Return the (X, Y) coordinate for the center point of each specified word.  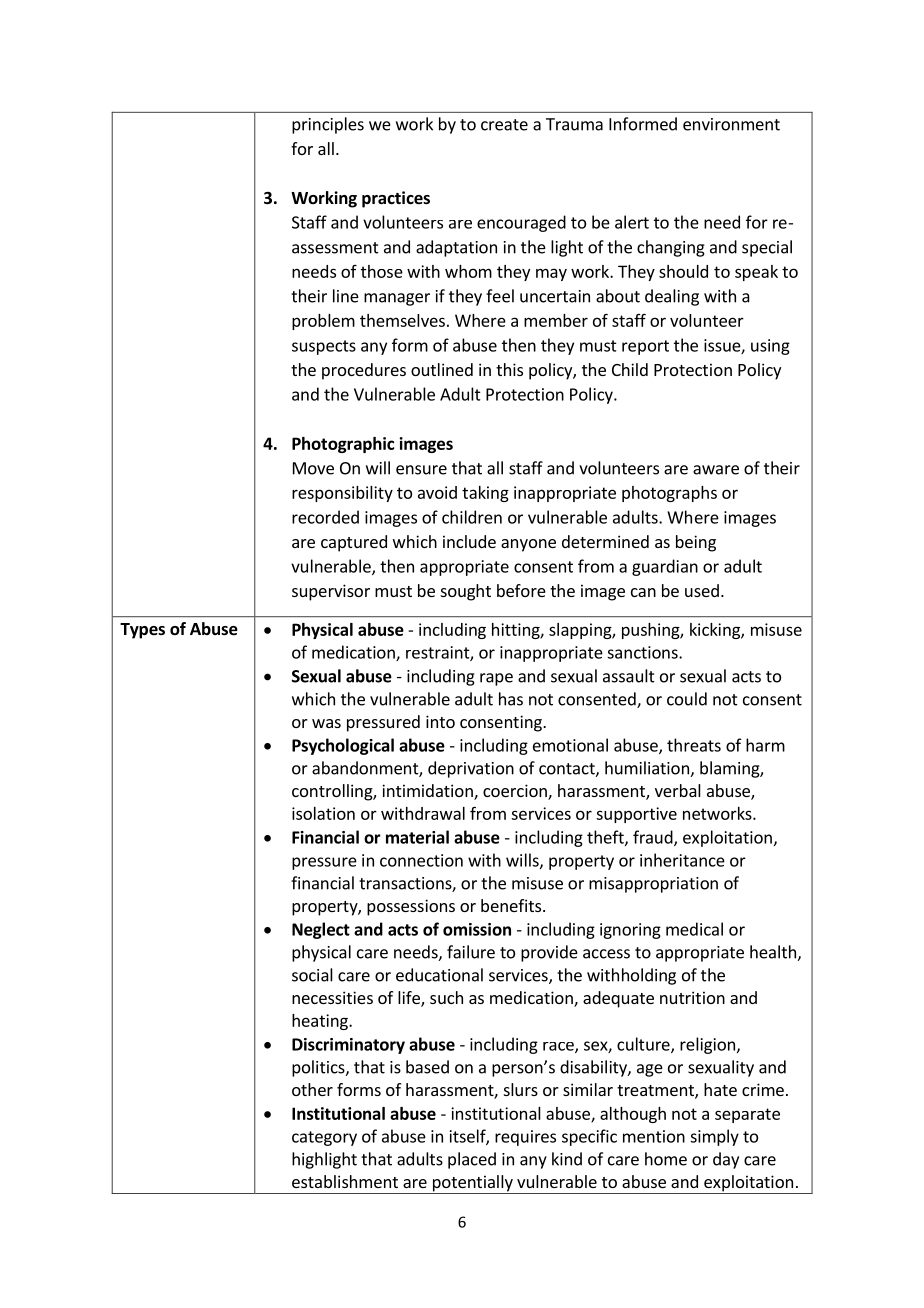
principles (328, 125)
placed (472, 1160)
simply (714, 1137)
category (324, 1138)
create (504, 125)
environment (731, 124)
